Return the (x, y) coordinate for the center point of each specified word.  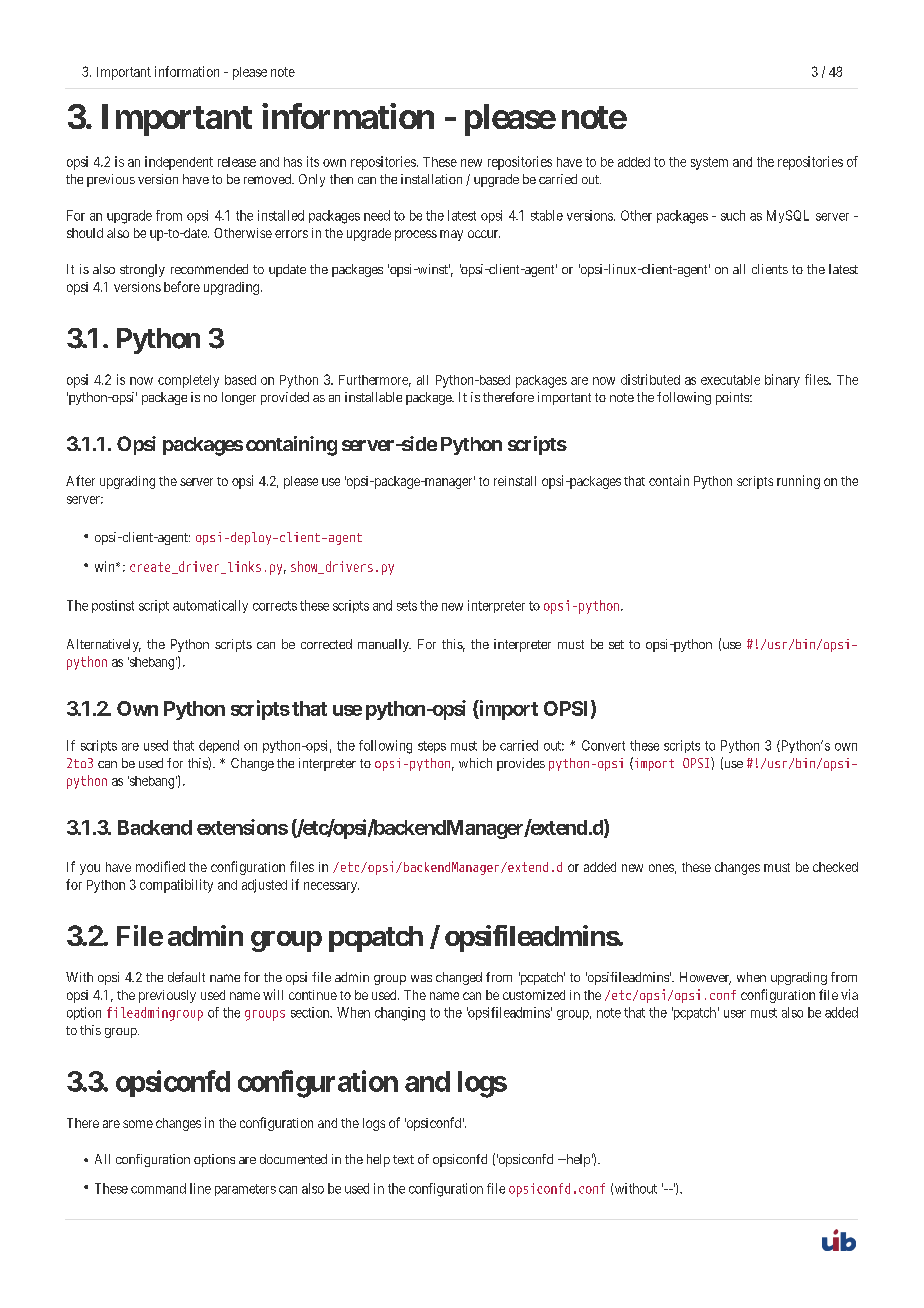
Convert (603, 745)
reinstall (515, 481)
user (735, 1014)
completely (188, 381)
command (158, 1188)
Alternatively (104, 645)
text (403, 1159)
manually (384, 645)
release (237, 162)
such (733, 215)
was (421, 978)
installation (431, 179)
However (705, 978)
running (798, 482)
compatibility (176, 886)
